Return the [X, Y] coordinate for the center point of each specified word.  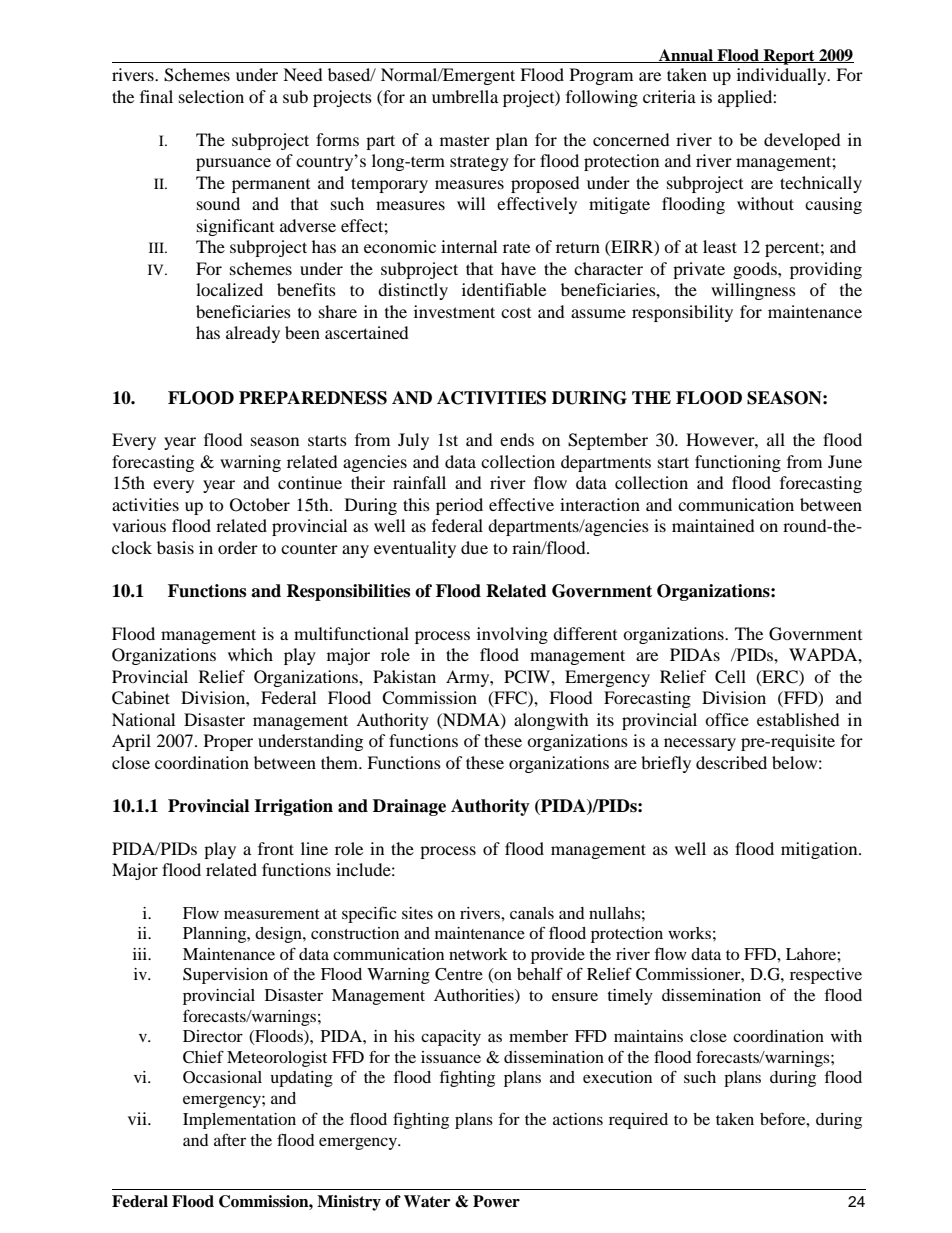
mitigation [820, 850]
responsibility [682, 313]
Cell [730, 677]
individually [783, 76]
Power [496, 1201]
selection [211, 96]
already [253, 334]
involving [512, 635]
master [465, 141]
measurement [272, 914]
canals [532, 913]
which [250, 654]
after [230, 1139]
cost [516, 313]
